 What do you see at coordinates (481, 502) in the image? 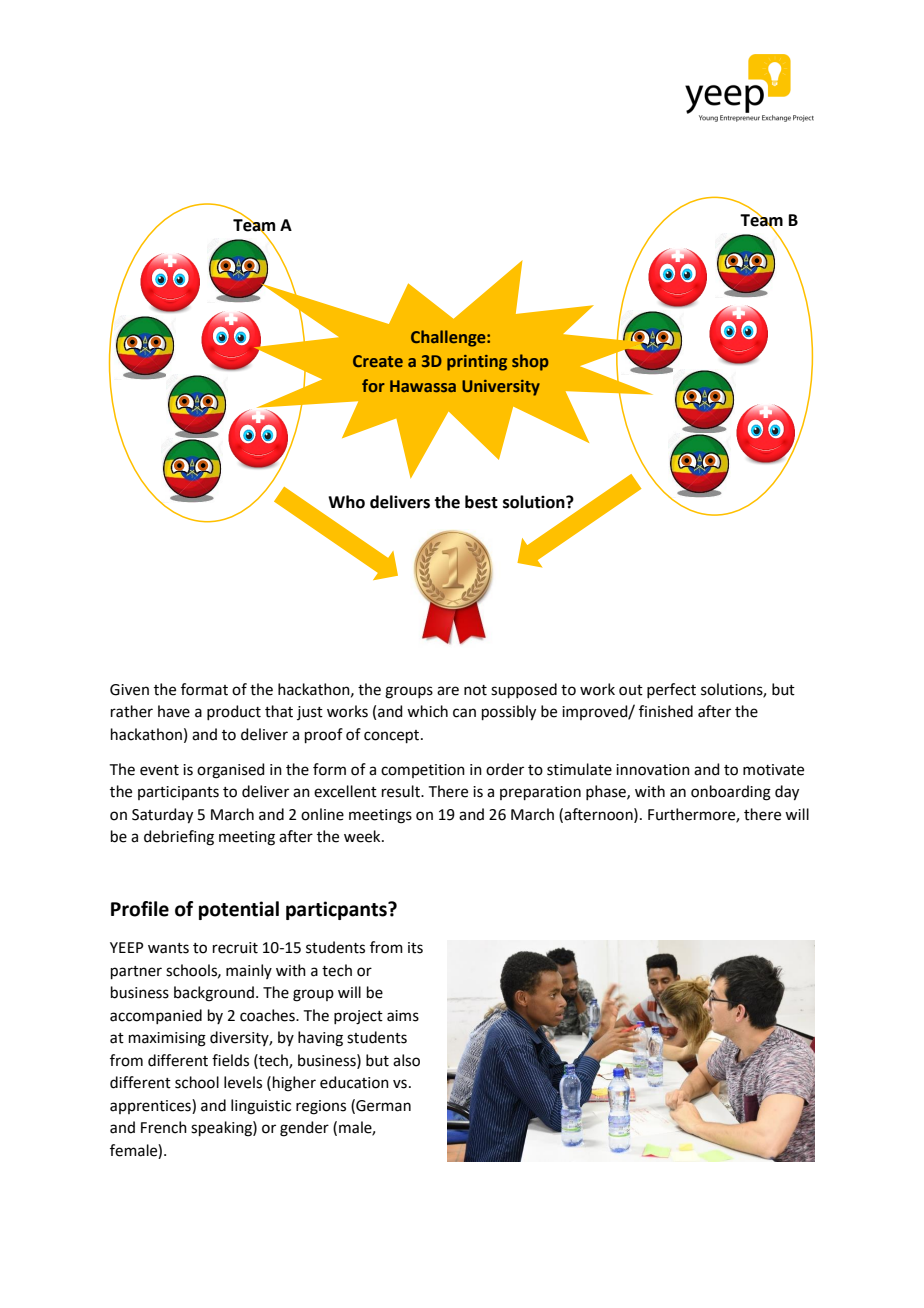
I see `best` at bounding box center [481, 502].
